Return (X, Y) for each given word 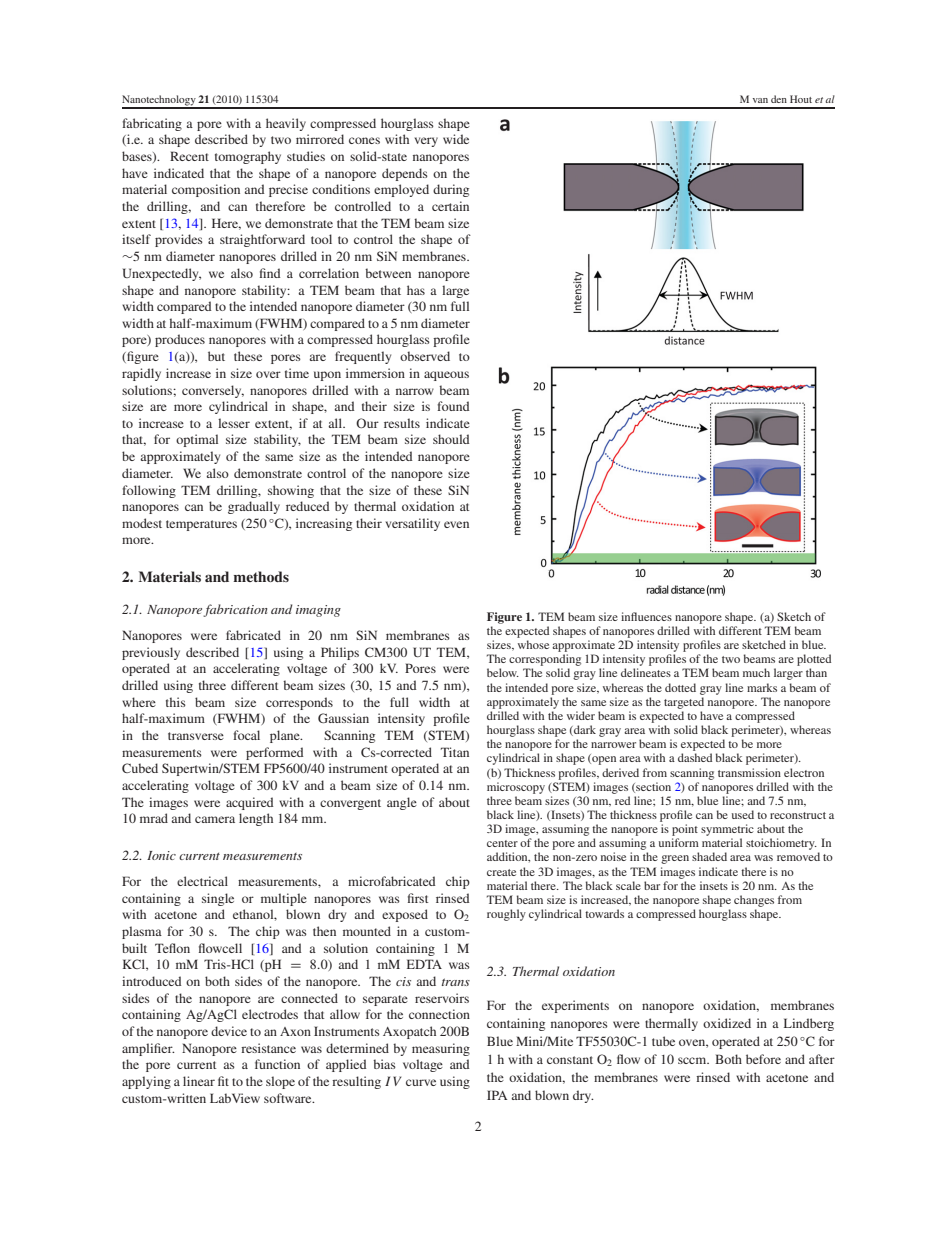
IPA (497, 1095)
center (502, 843)
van (760, 100)
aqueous (446, 376)
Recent (189, 156)
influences (646, 616)
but (216, 356)
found (453, 406)
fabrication (235, 610)
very (426, 142)
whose (533, 644)
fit (223, 1081)
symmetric (727, 830)
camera (215, 819)
